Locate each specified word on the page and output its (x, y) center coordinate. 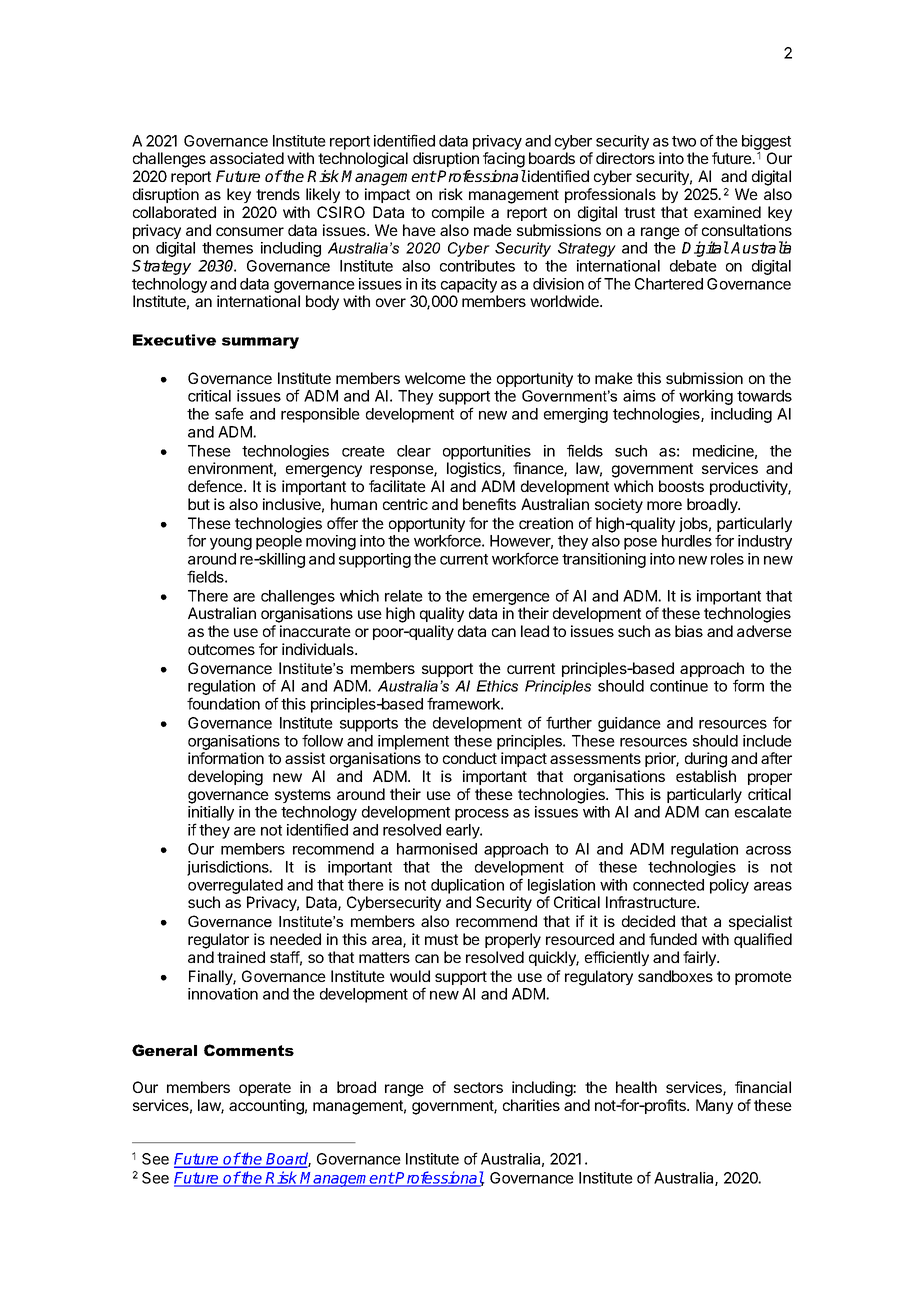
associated (247, 158)
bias (689, 631)
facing (504, 160)
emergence (511, 600)
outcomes (221, 649)
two (684, 141)
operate (265, 1089)
